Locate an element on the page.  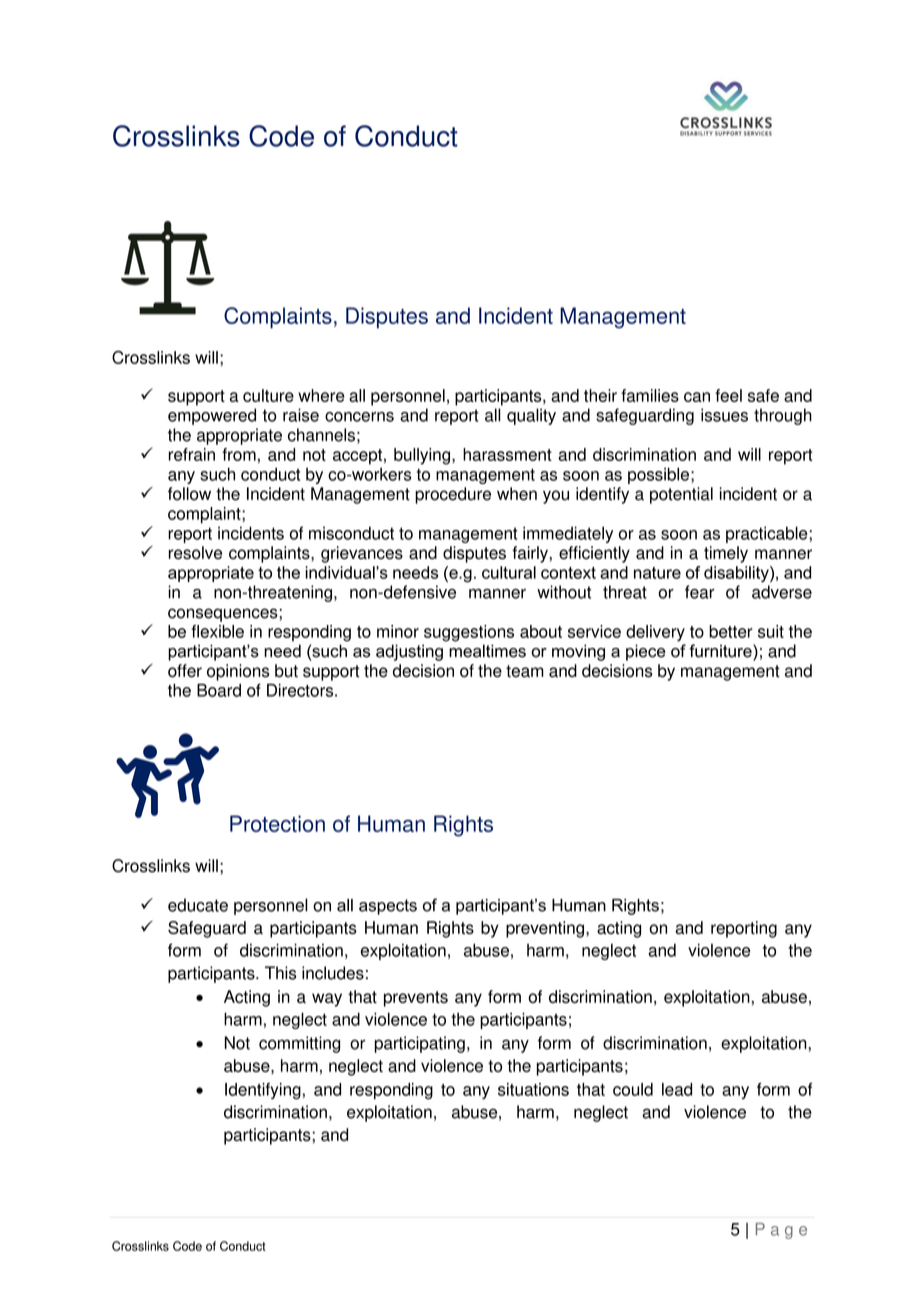
quality is located at coordinates (531, 416).
